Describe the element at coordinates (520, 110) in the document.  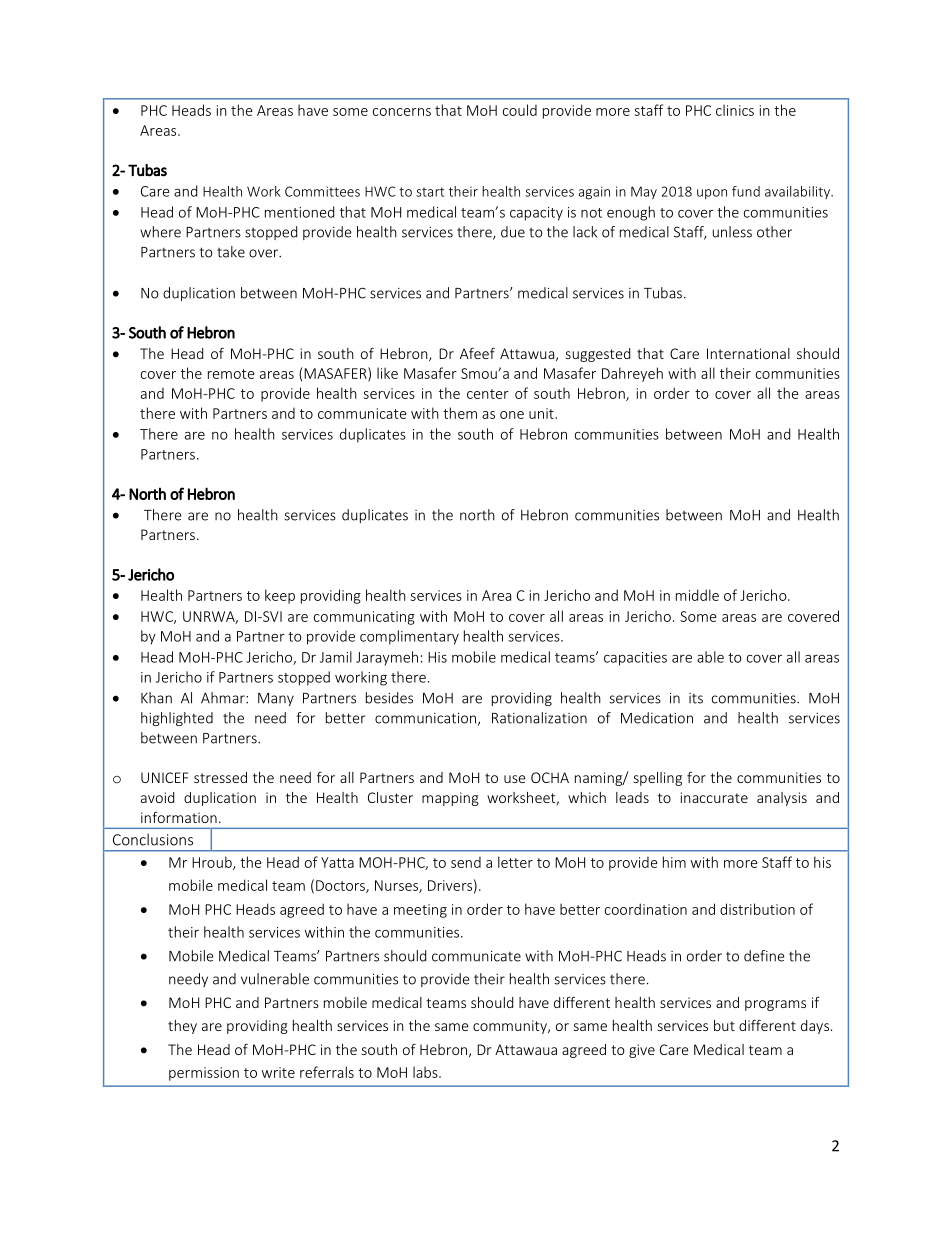
I see `could` at that location.
